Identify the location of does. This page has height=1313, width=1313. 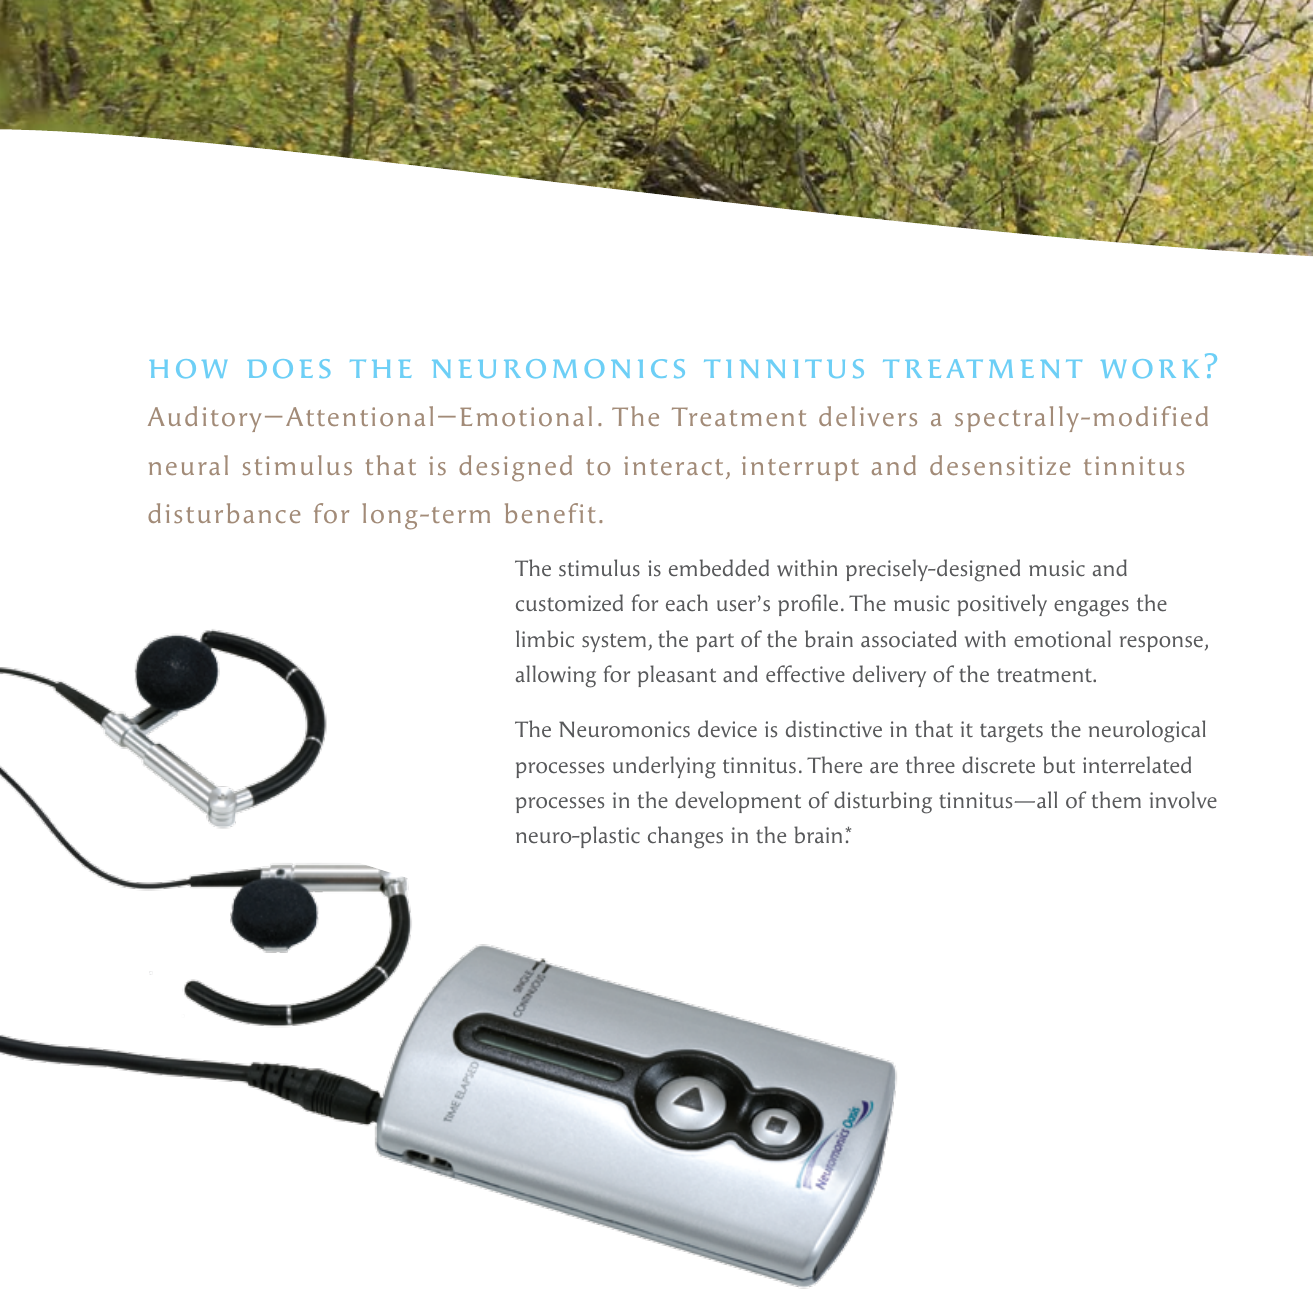
(288, 368).
